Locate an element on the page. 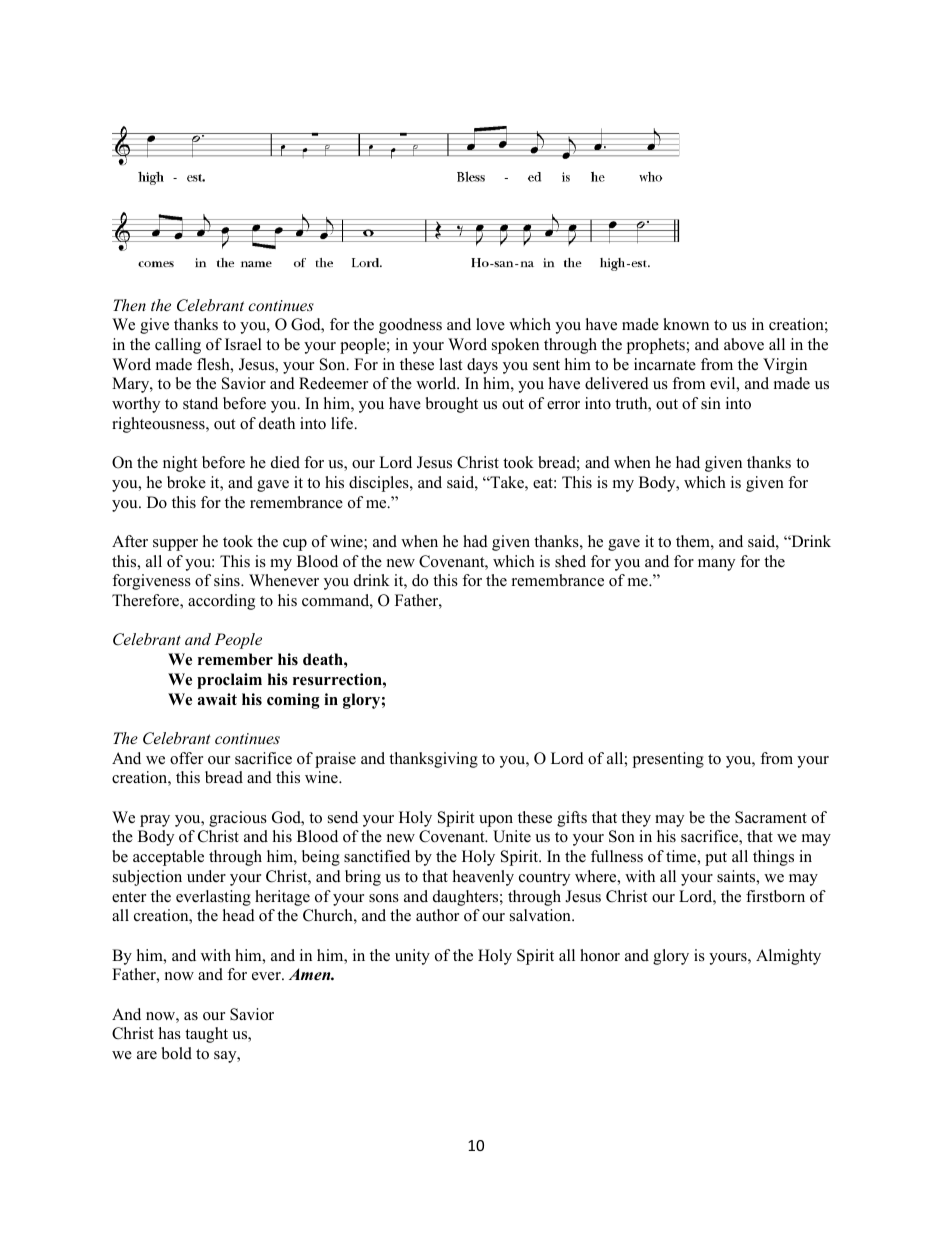 This document has width=952, height=1233. proclaim is located at coordinates (229, 681).
